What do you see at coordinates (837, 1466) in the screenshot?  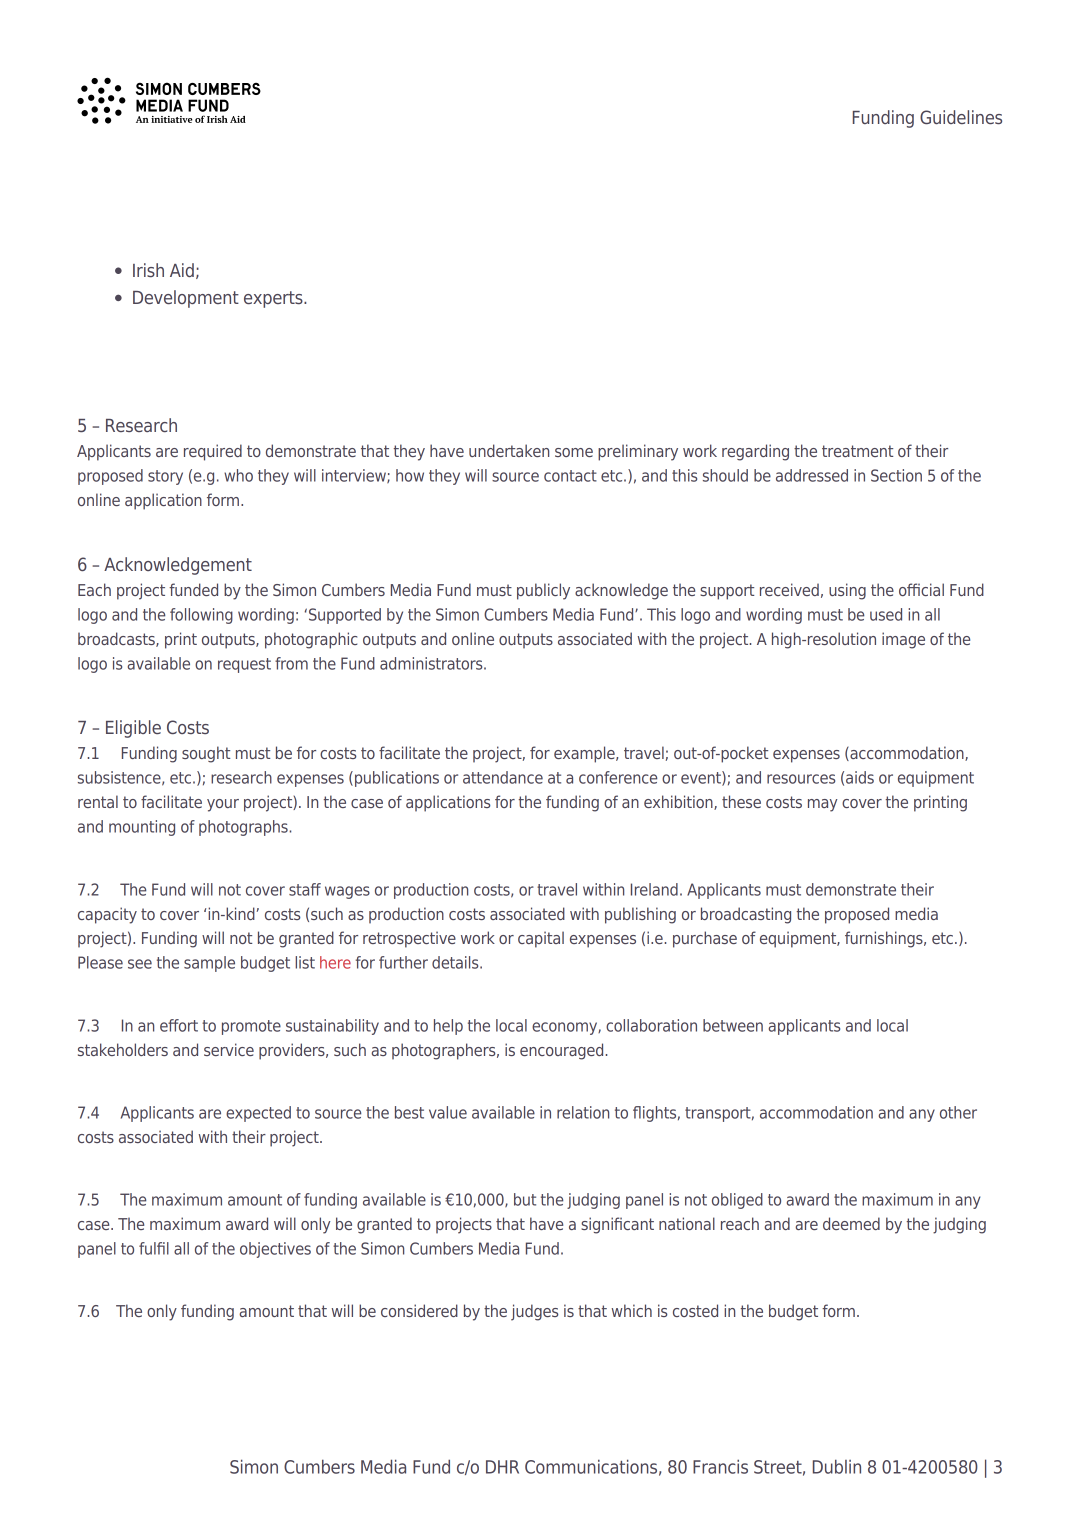 I see `Dublin` at bounding box center [837, 1466].
